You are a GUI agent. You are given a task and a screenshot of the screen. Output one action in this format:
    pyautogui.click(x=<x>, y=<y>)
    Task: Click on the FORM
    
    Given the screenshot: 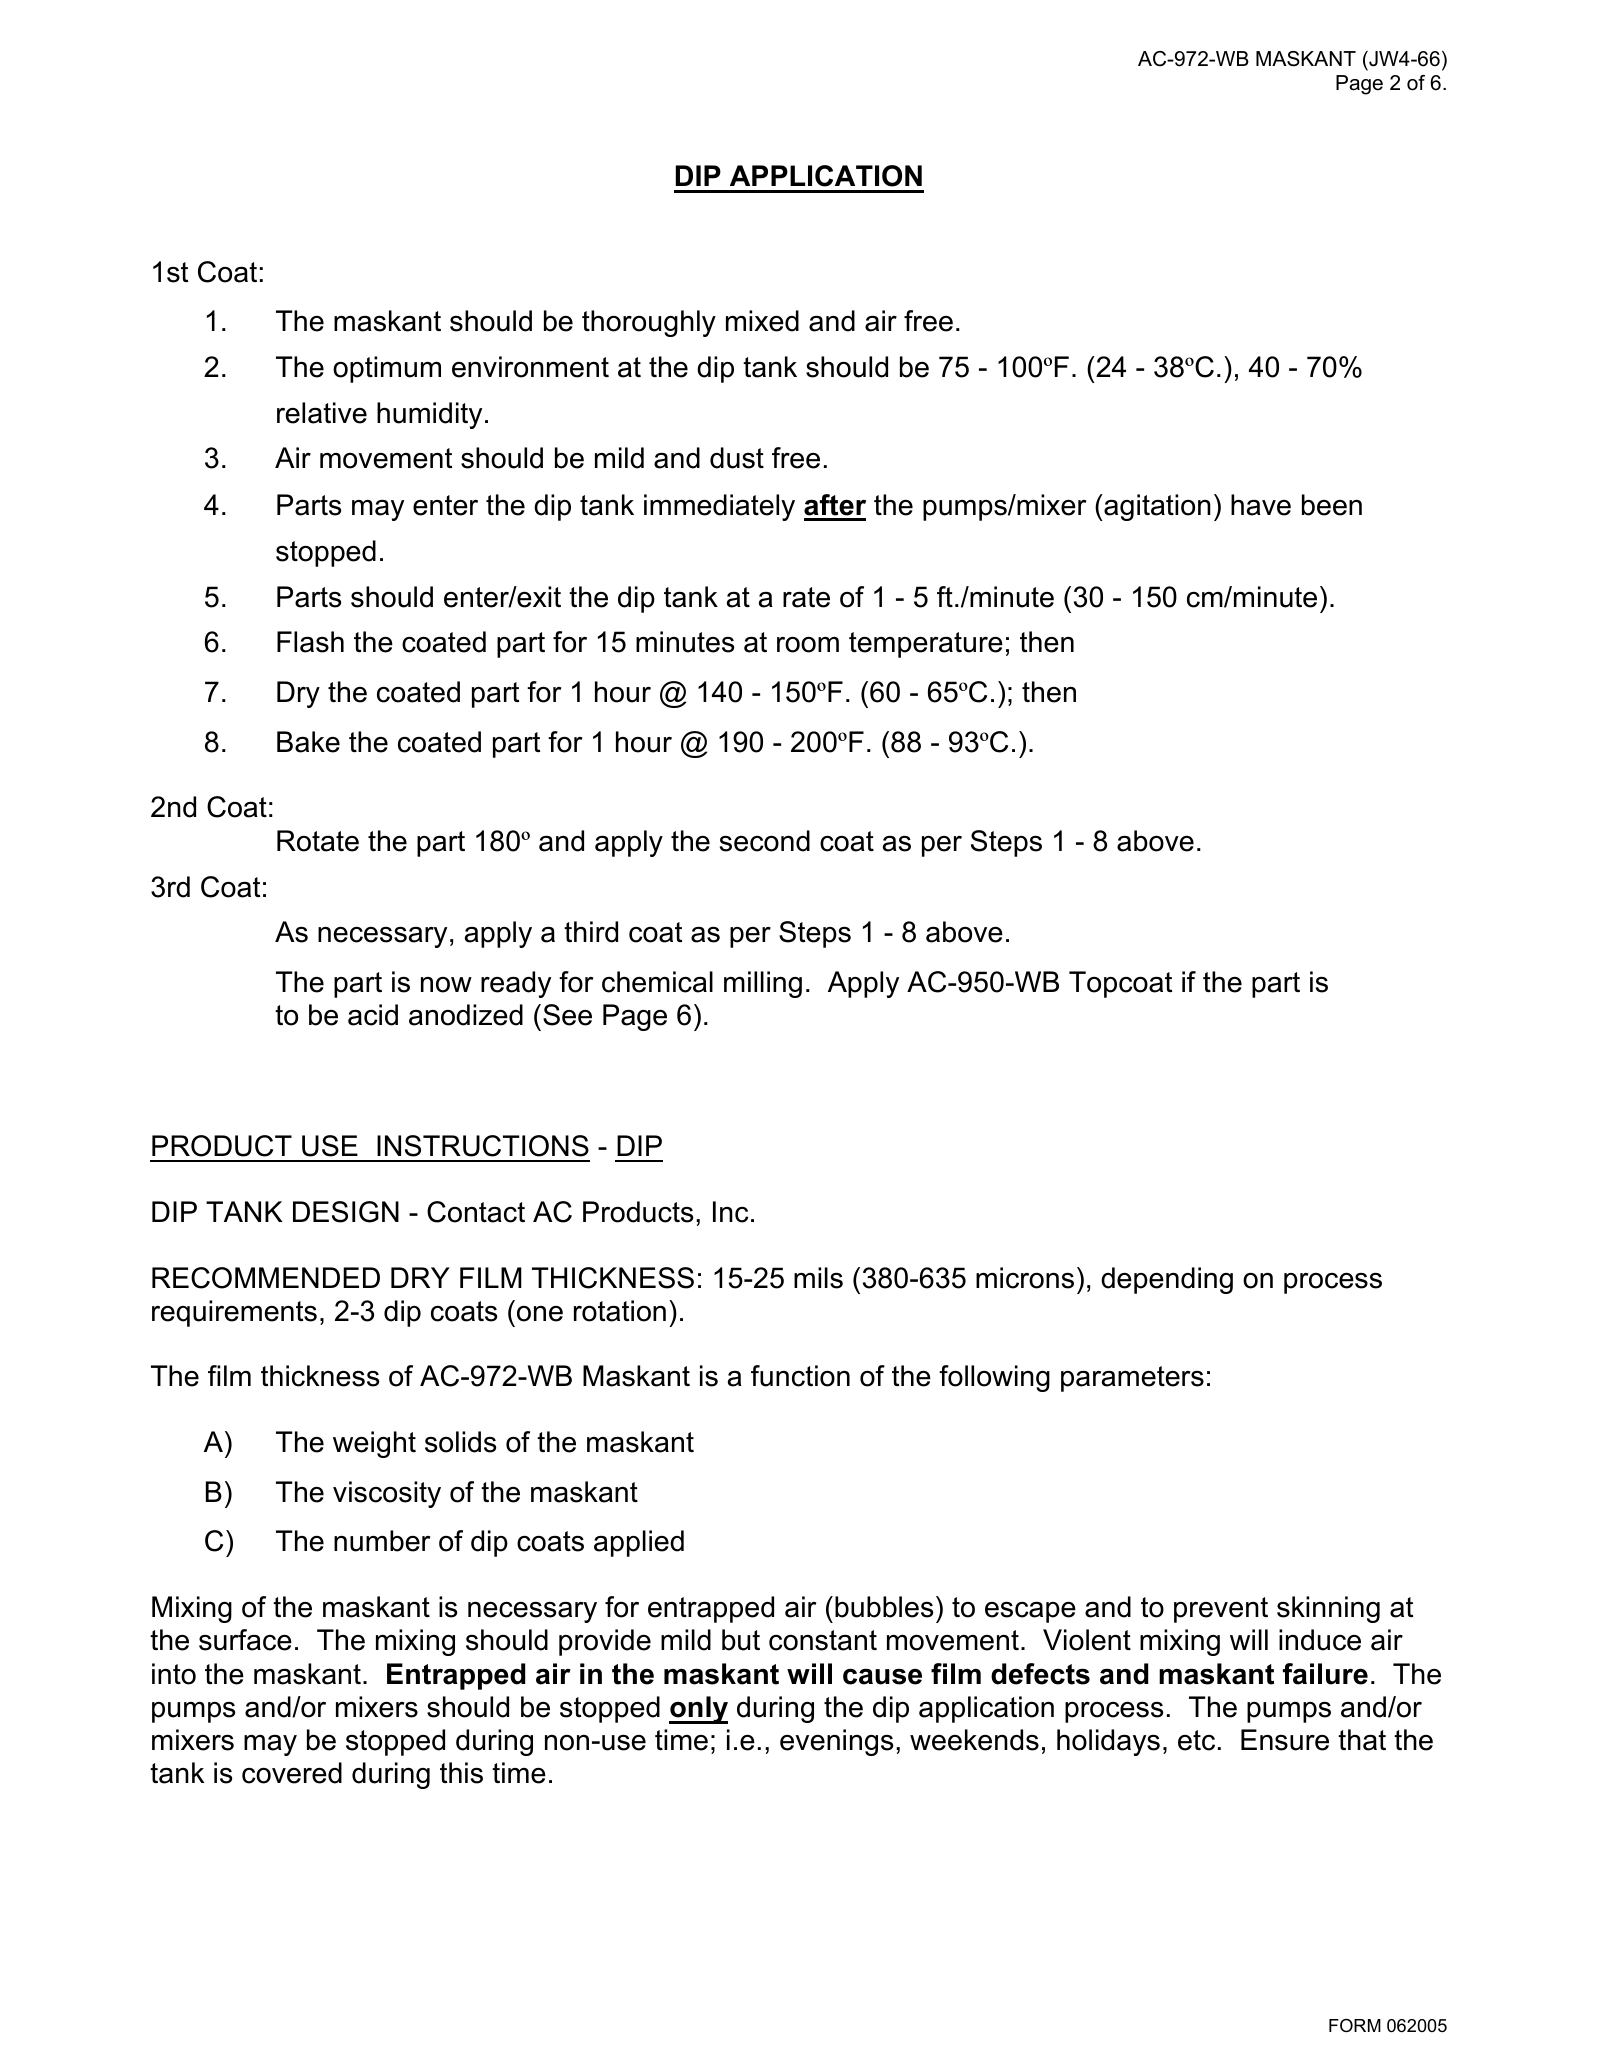 What is the action you would take?
    pyautogui.click(x=1355, y=2025)
